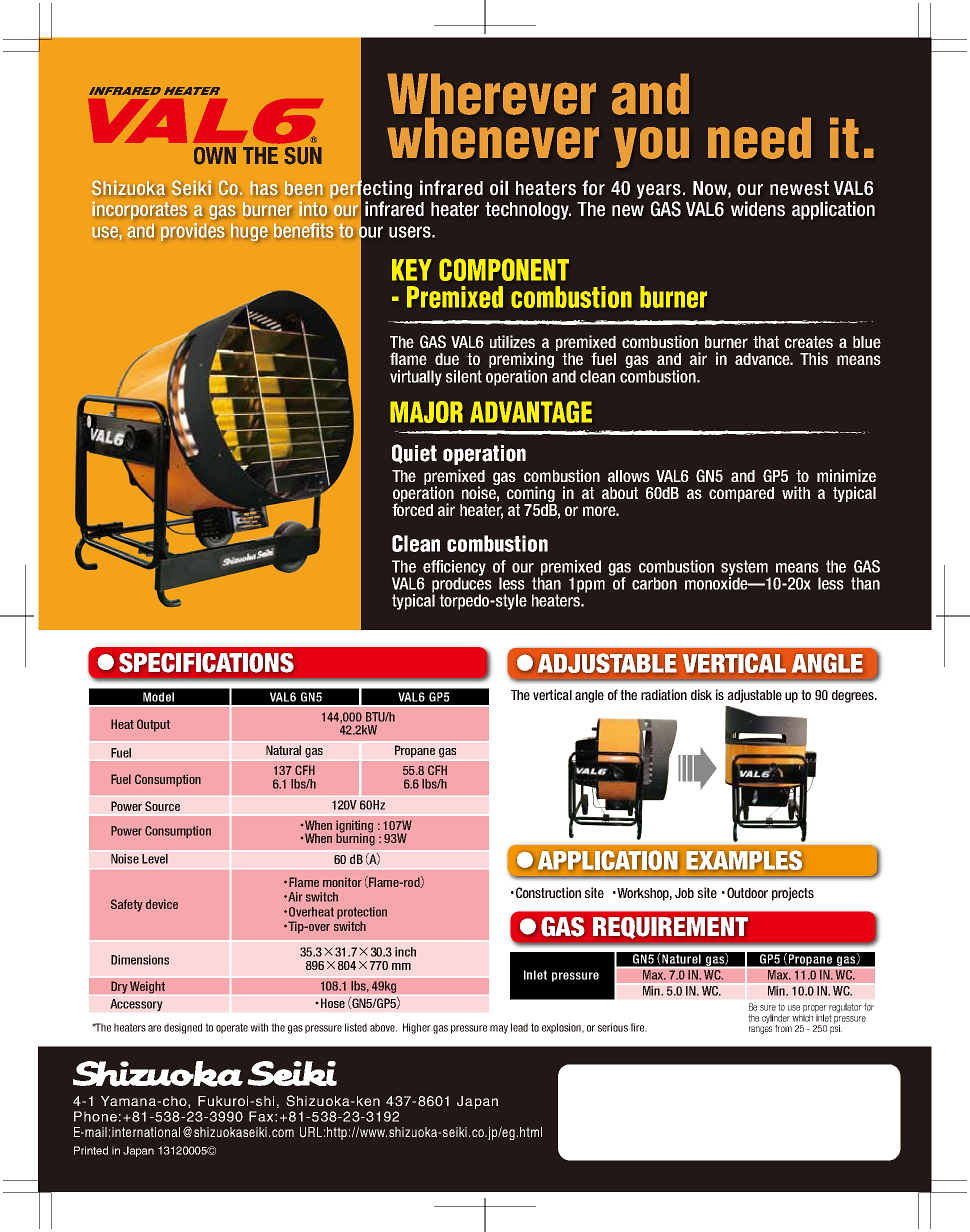 This page has width=970, height=1232. What do you see at coordinates (354, 827) in the page?
I see `igniting` at bounding box center [354, 827].
